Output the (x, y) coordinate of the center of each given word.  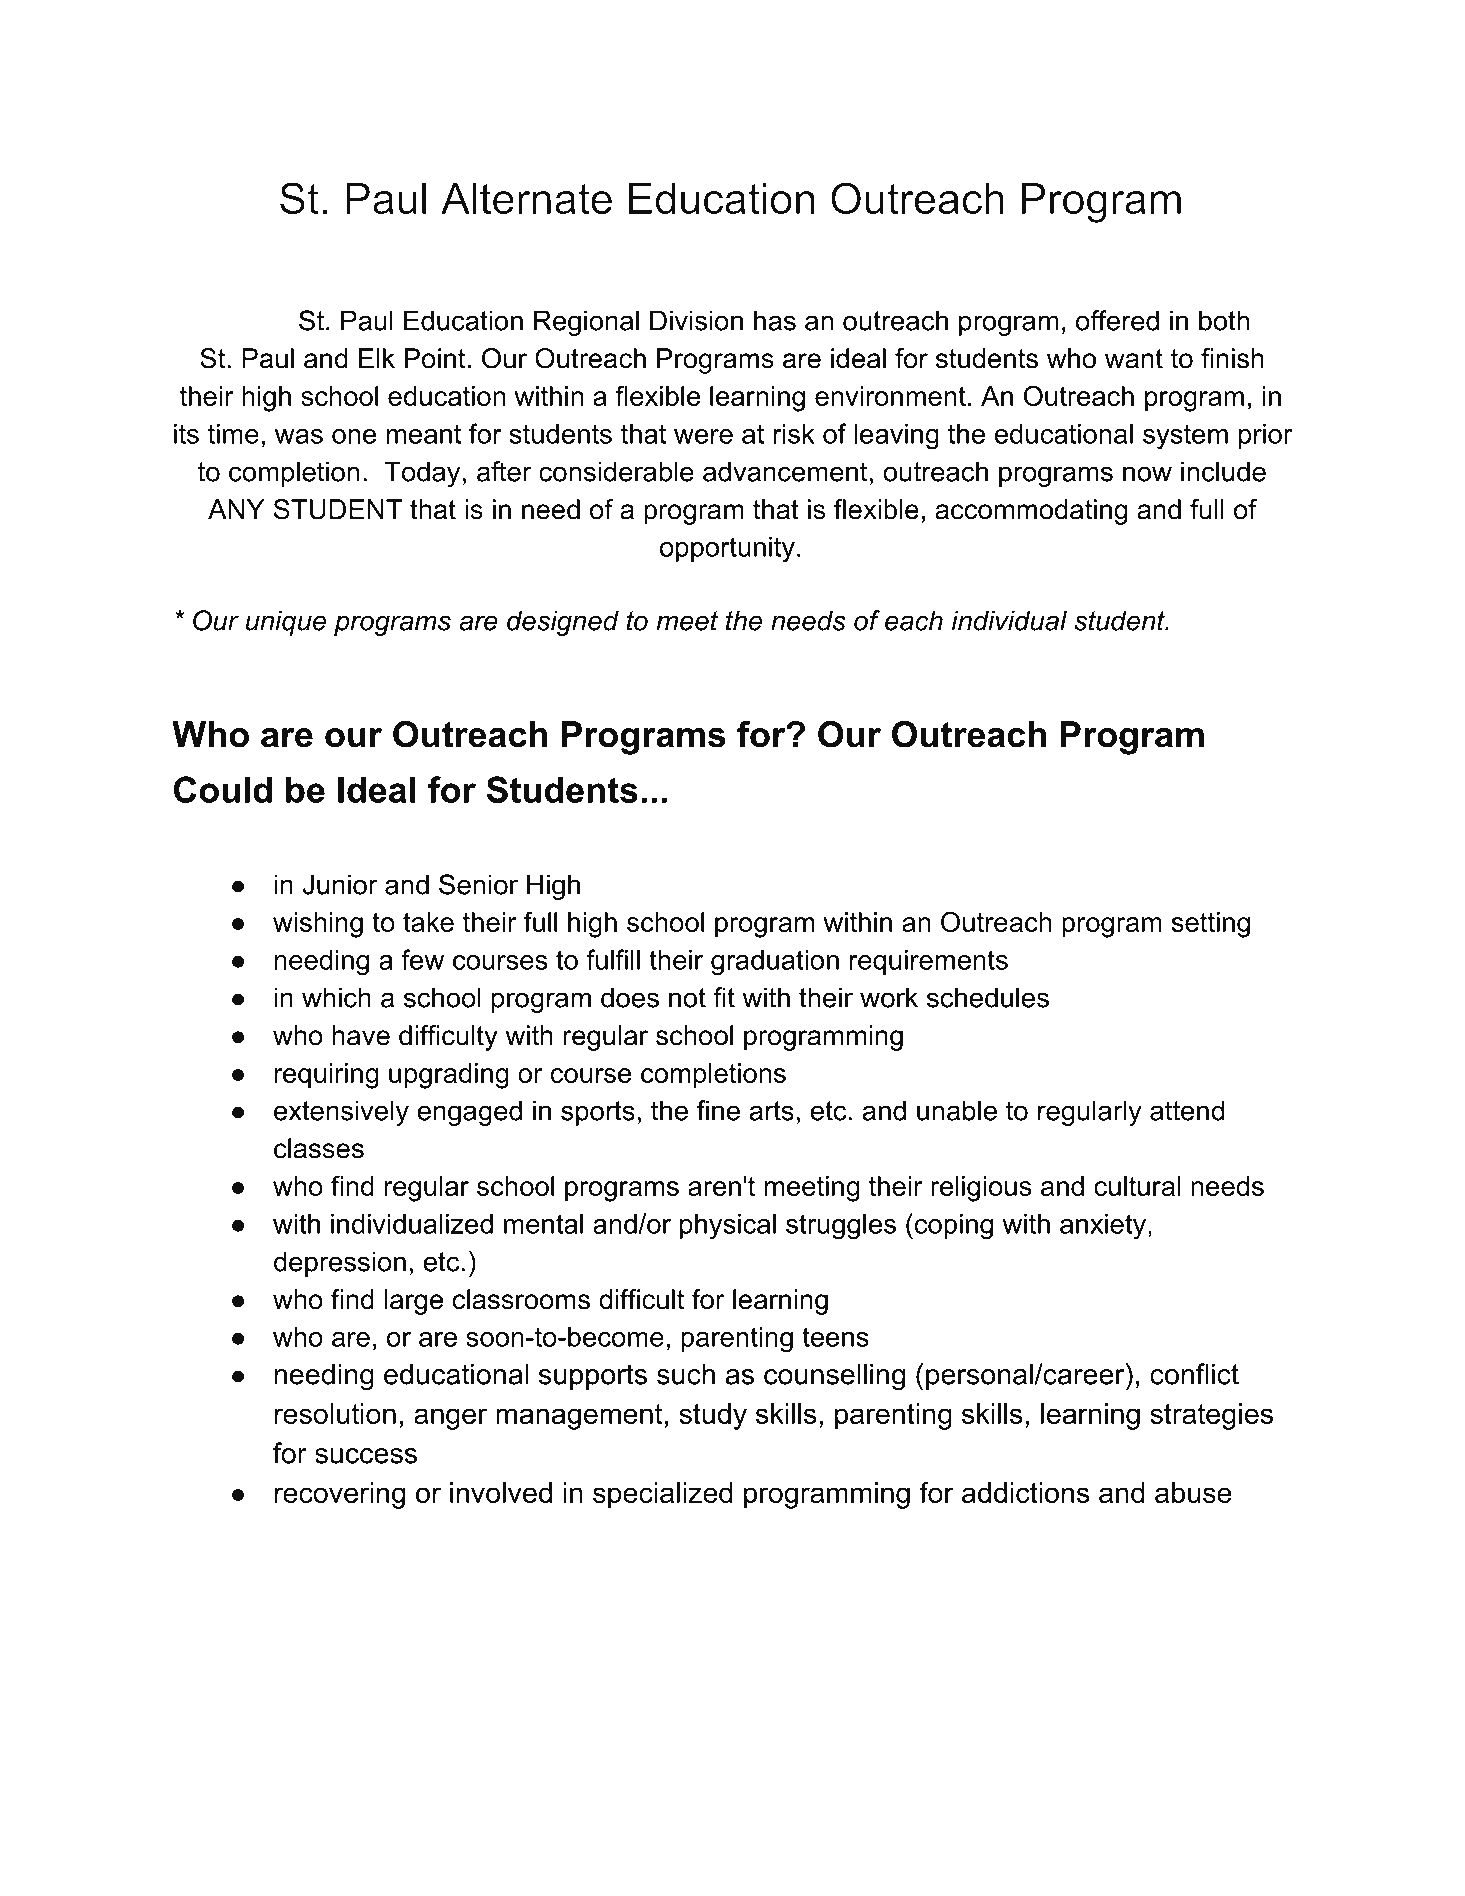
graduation (775, 962)
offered (1117, 320)
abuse (1193, 1492)
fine (718, 1110)
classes (319, 1148)
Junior (340, 884)
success (366, 1456)
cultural (1137, 1186)
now (1147, 474)
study (713, 1416)
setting (1211, 925)
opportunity (727, 549)
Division (696, 320)
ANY (236, 509)
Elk (377, 358)
